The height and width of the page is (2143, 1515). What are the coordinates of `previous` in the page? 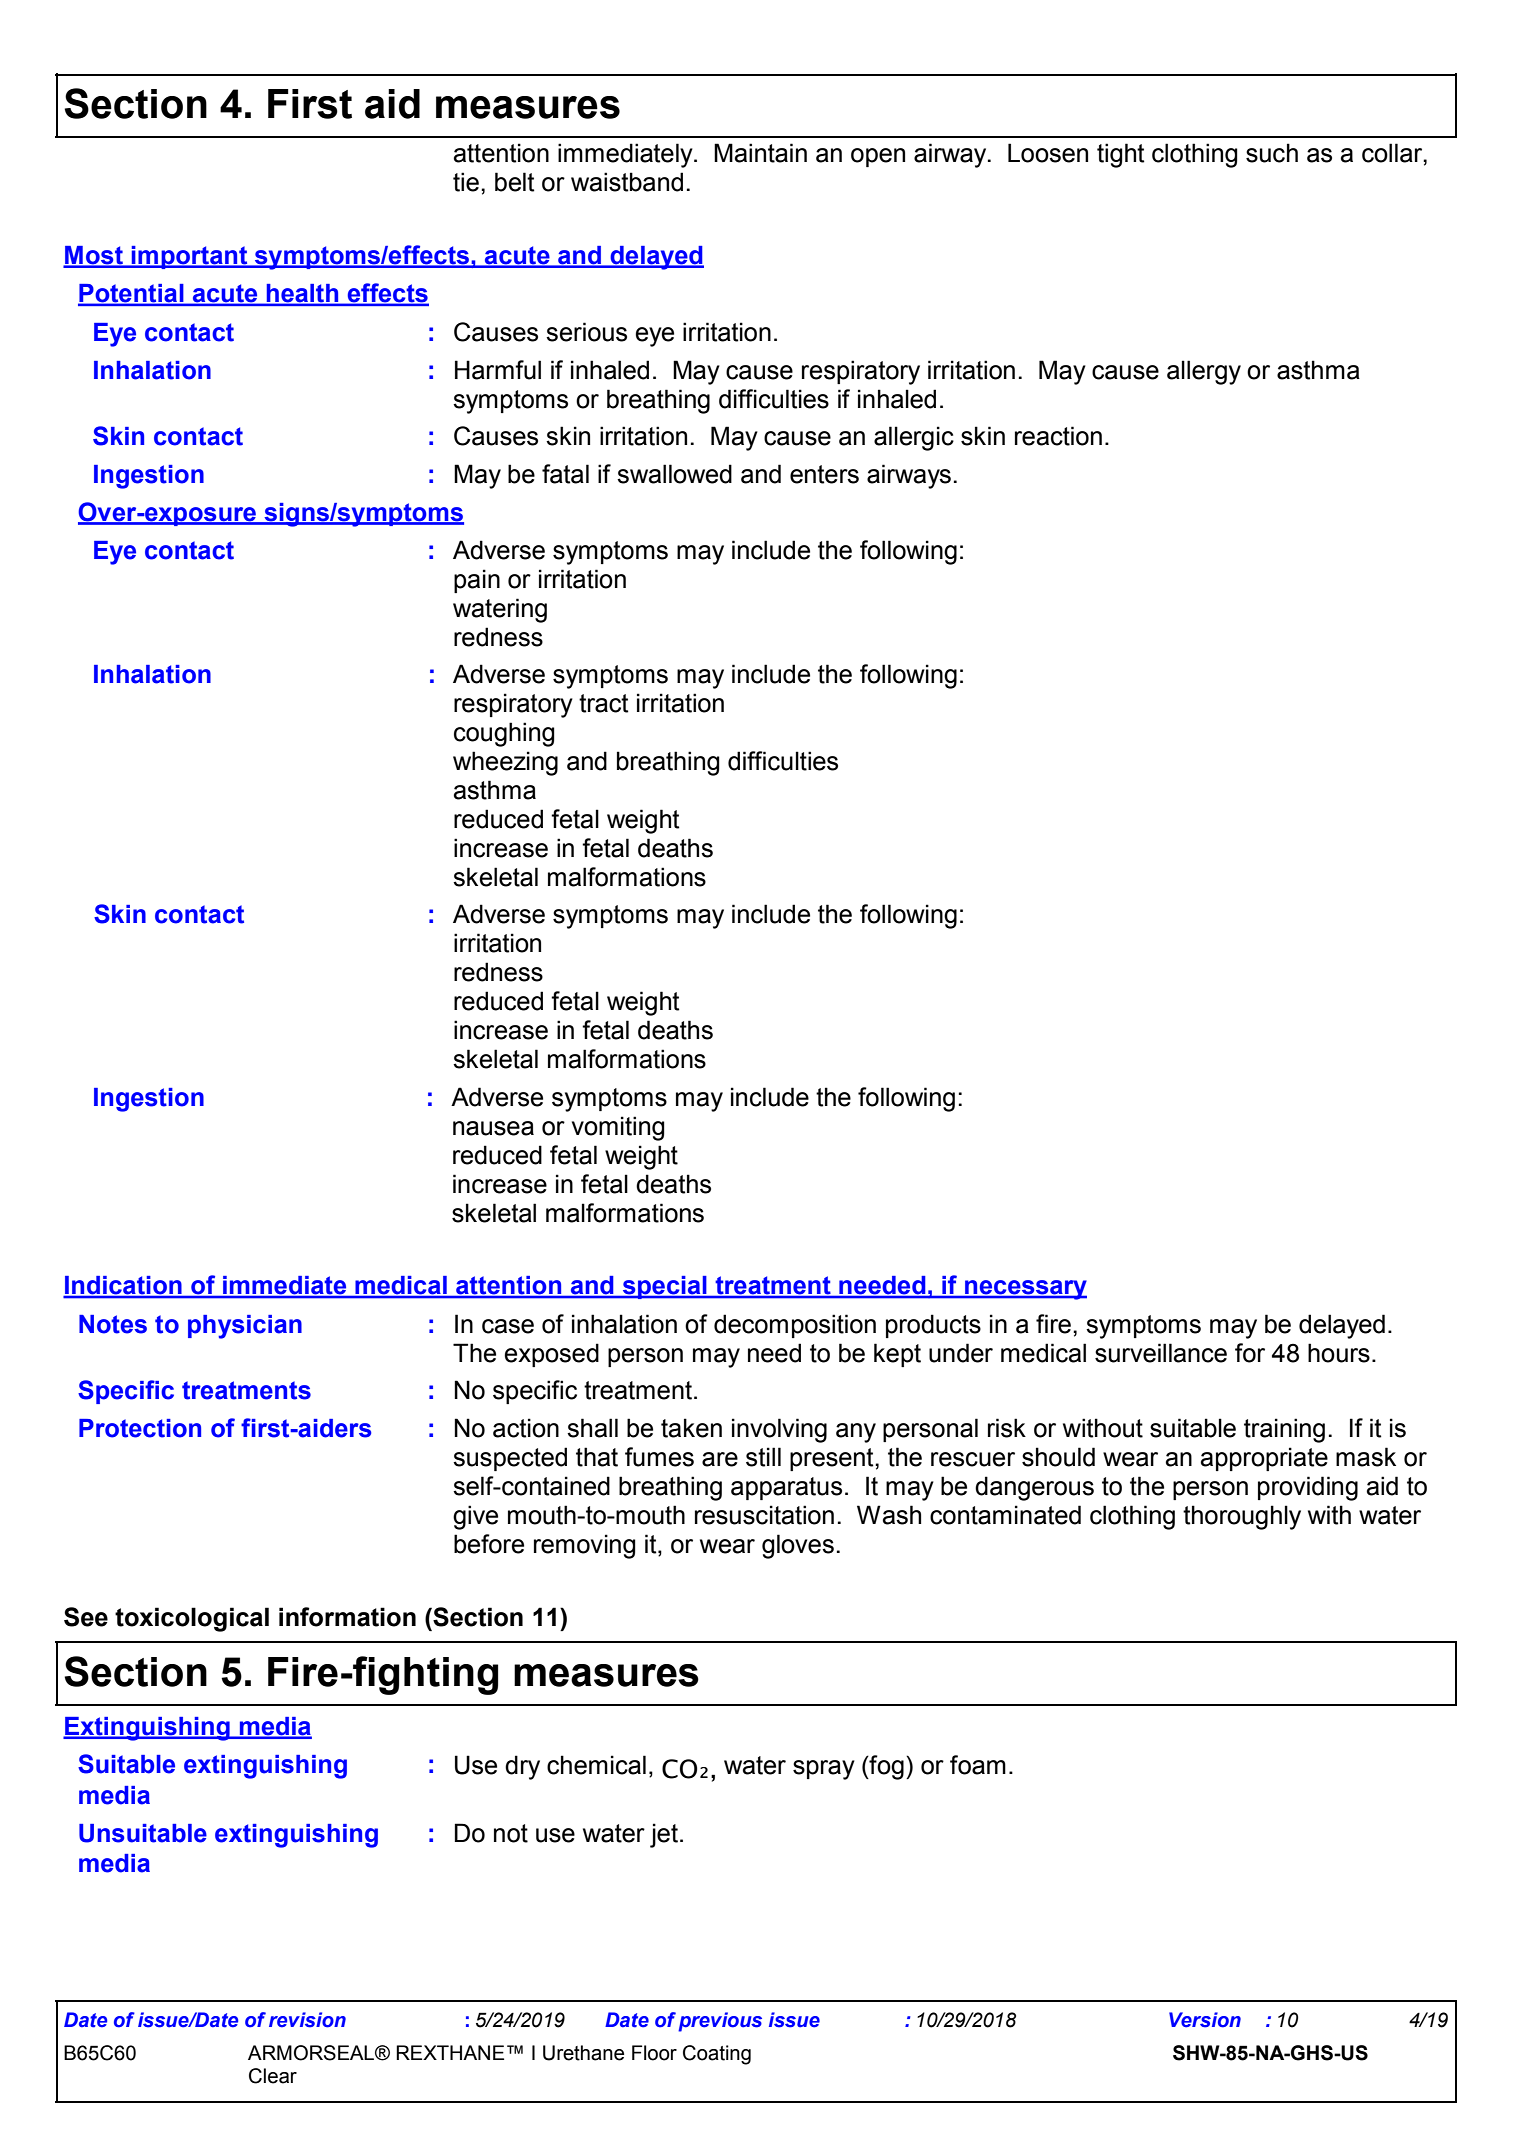 It's located at (720, 2022).
